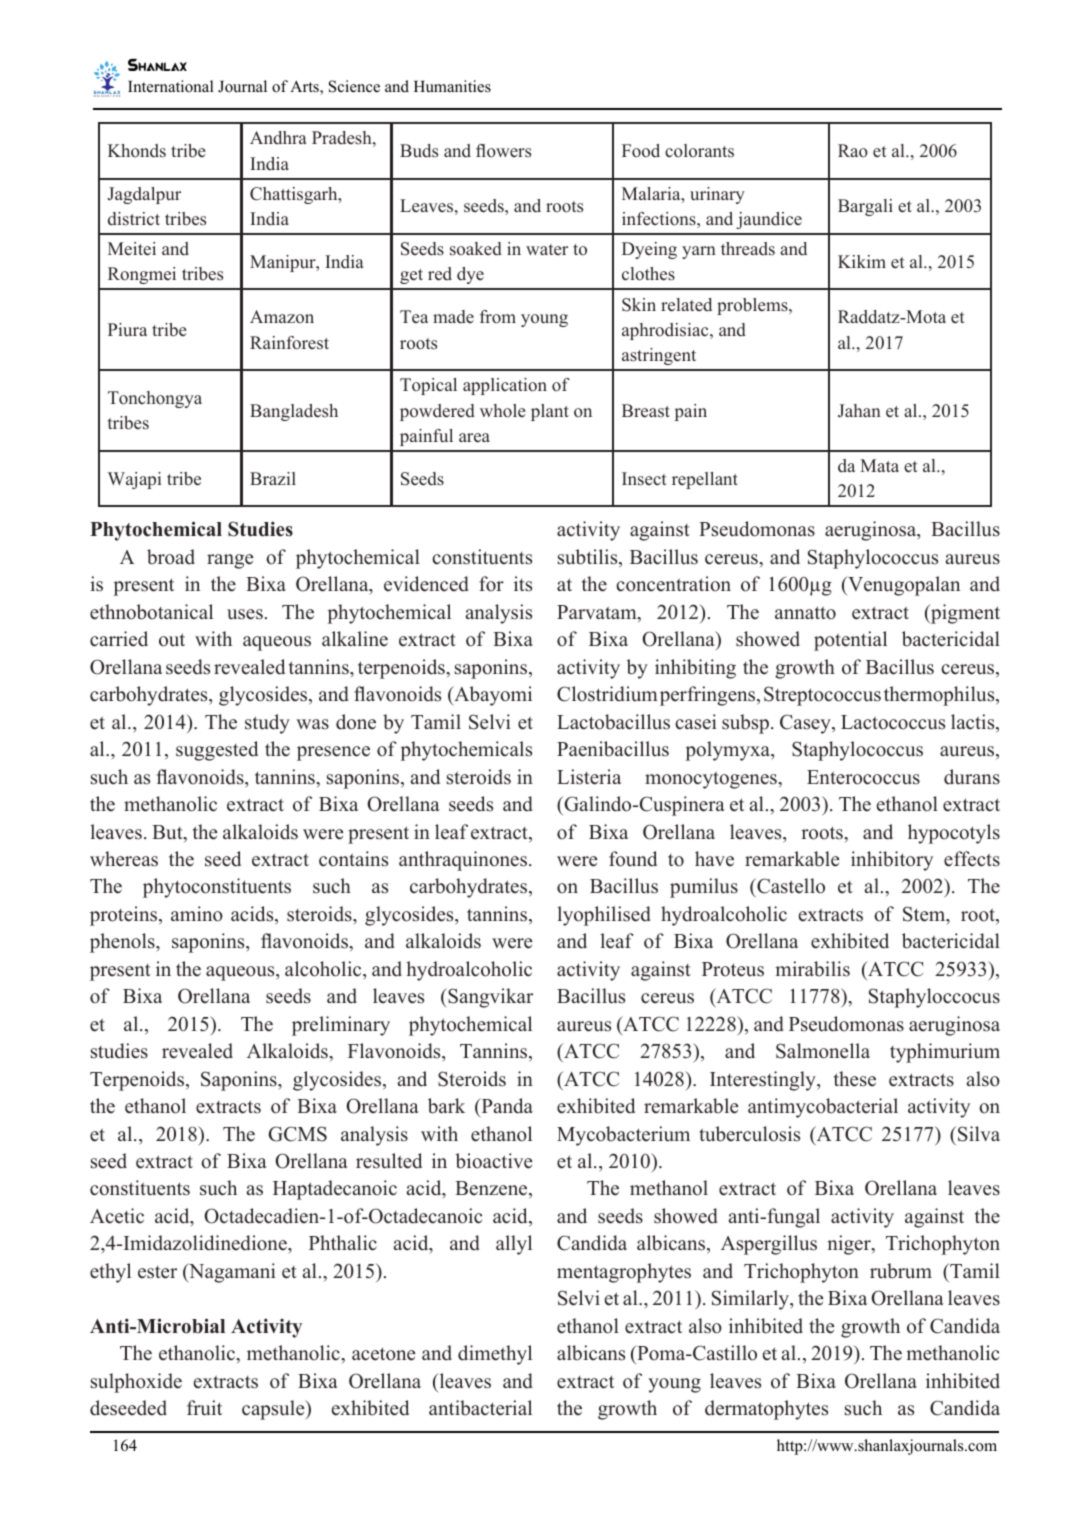 The image size is (1090, 1539). I want to click on Andhra, so click(278, 137).
